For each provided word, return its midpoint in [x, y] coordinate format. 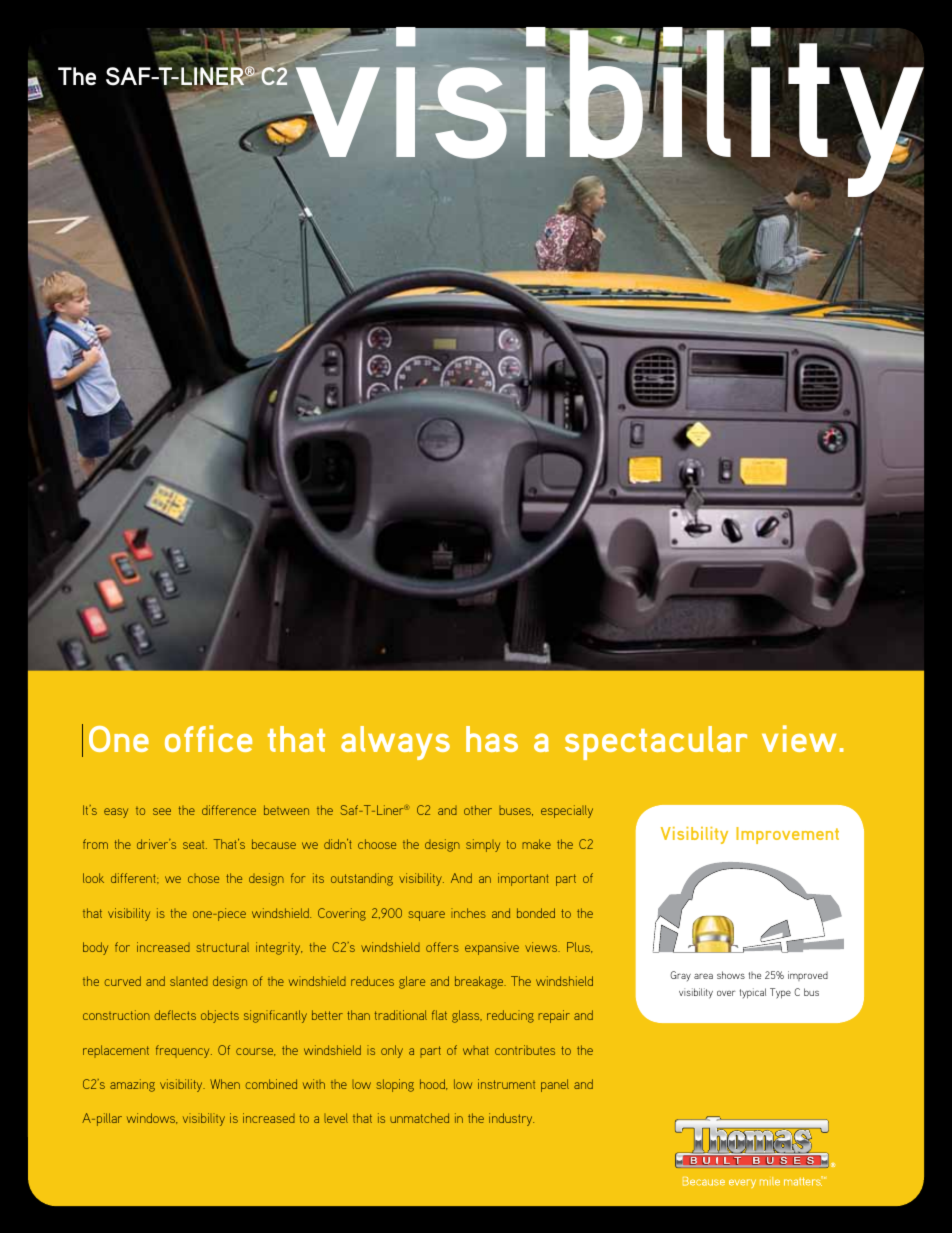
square [426, 916]
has [492, 739]
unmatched [419, 1118]
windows [152, 1118]
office [208, 738]
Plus [579, 947]
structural [222, 947]
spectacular [656, 743]
